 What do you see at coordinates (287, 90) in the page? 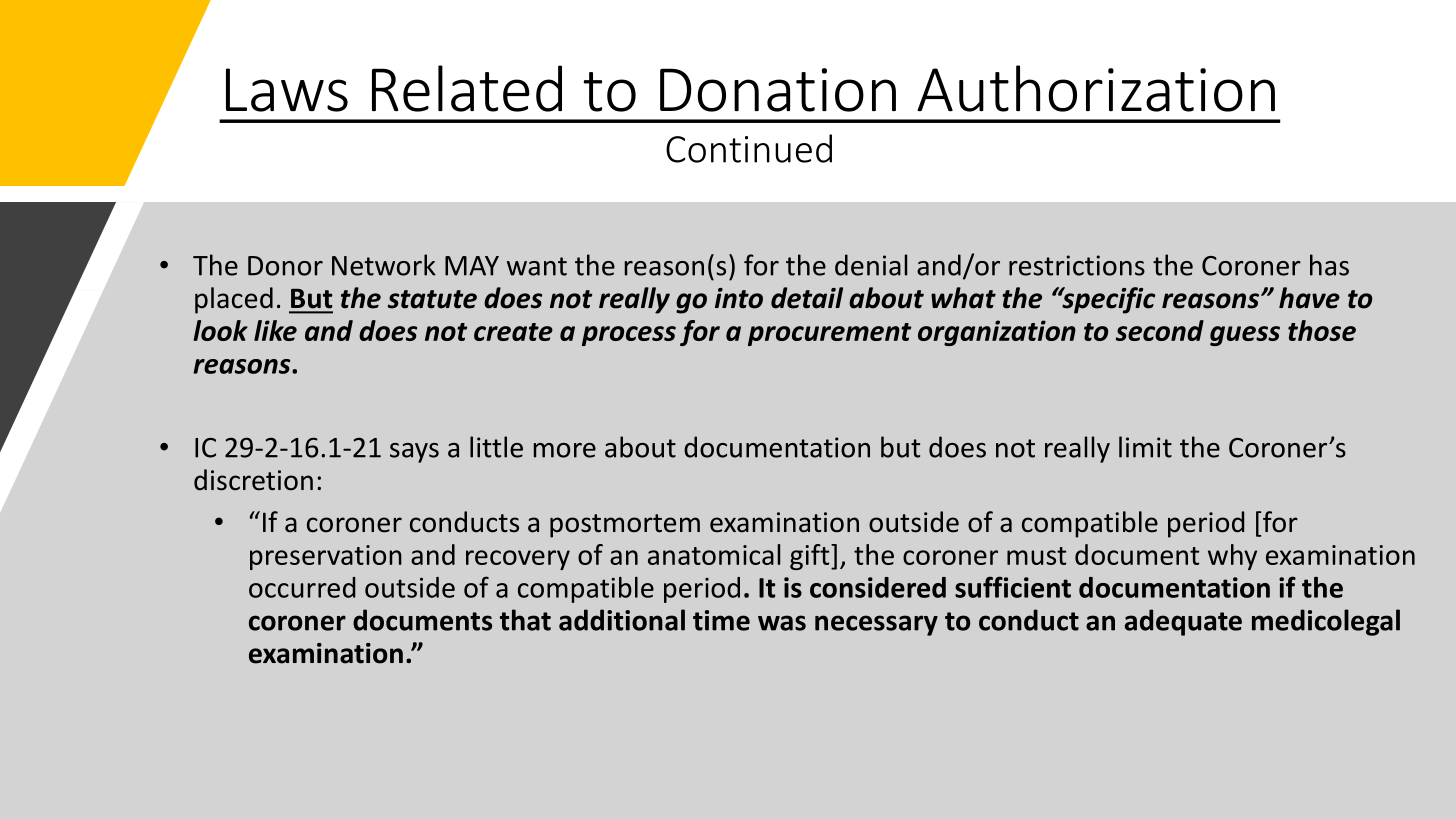
I see `Laws` at bounding box center [287, 90].
